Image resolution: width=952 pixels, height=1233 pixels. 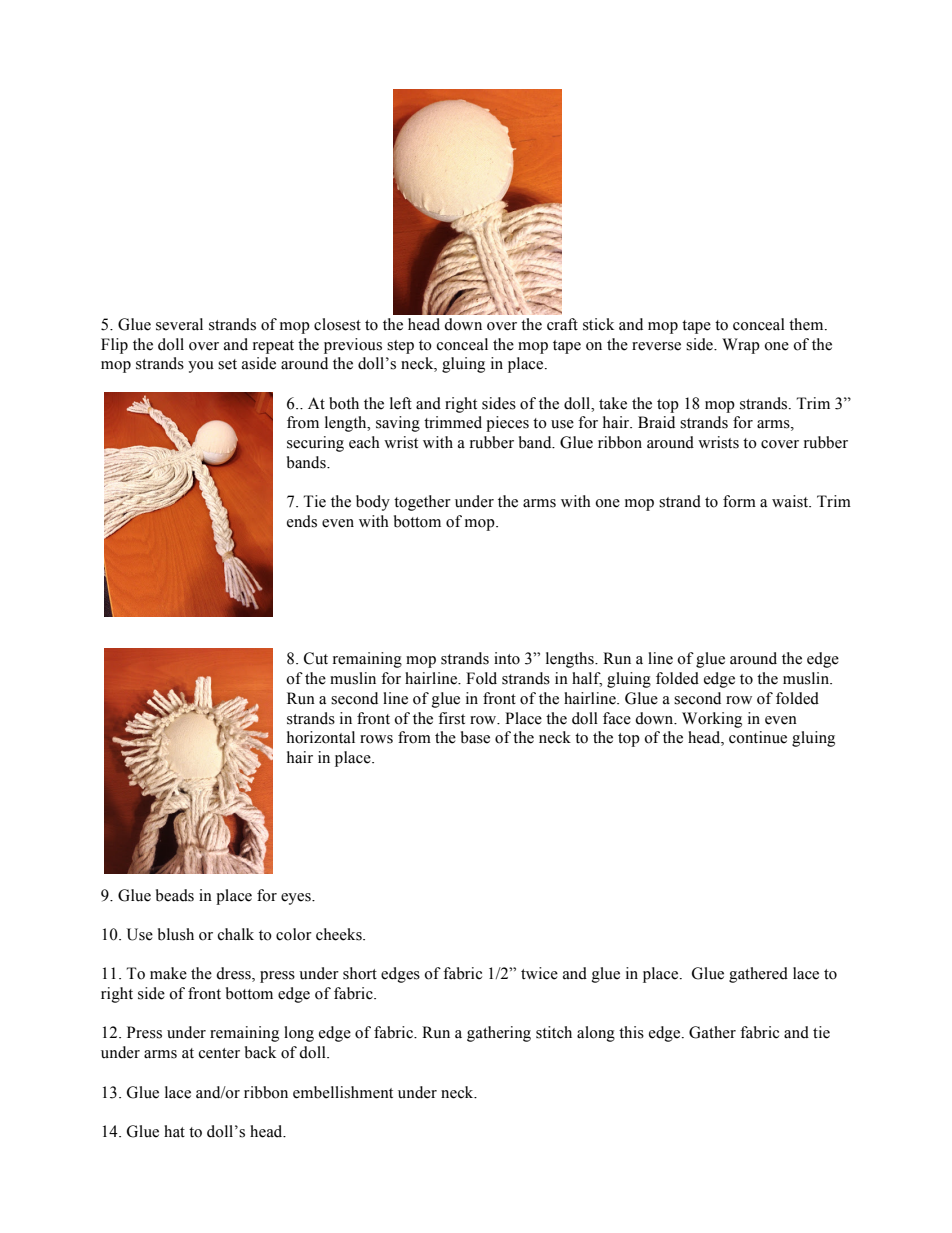 I want to click on Cut, so click(x=316, y=658).
